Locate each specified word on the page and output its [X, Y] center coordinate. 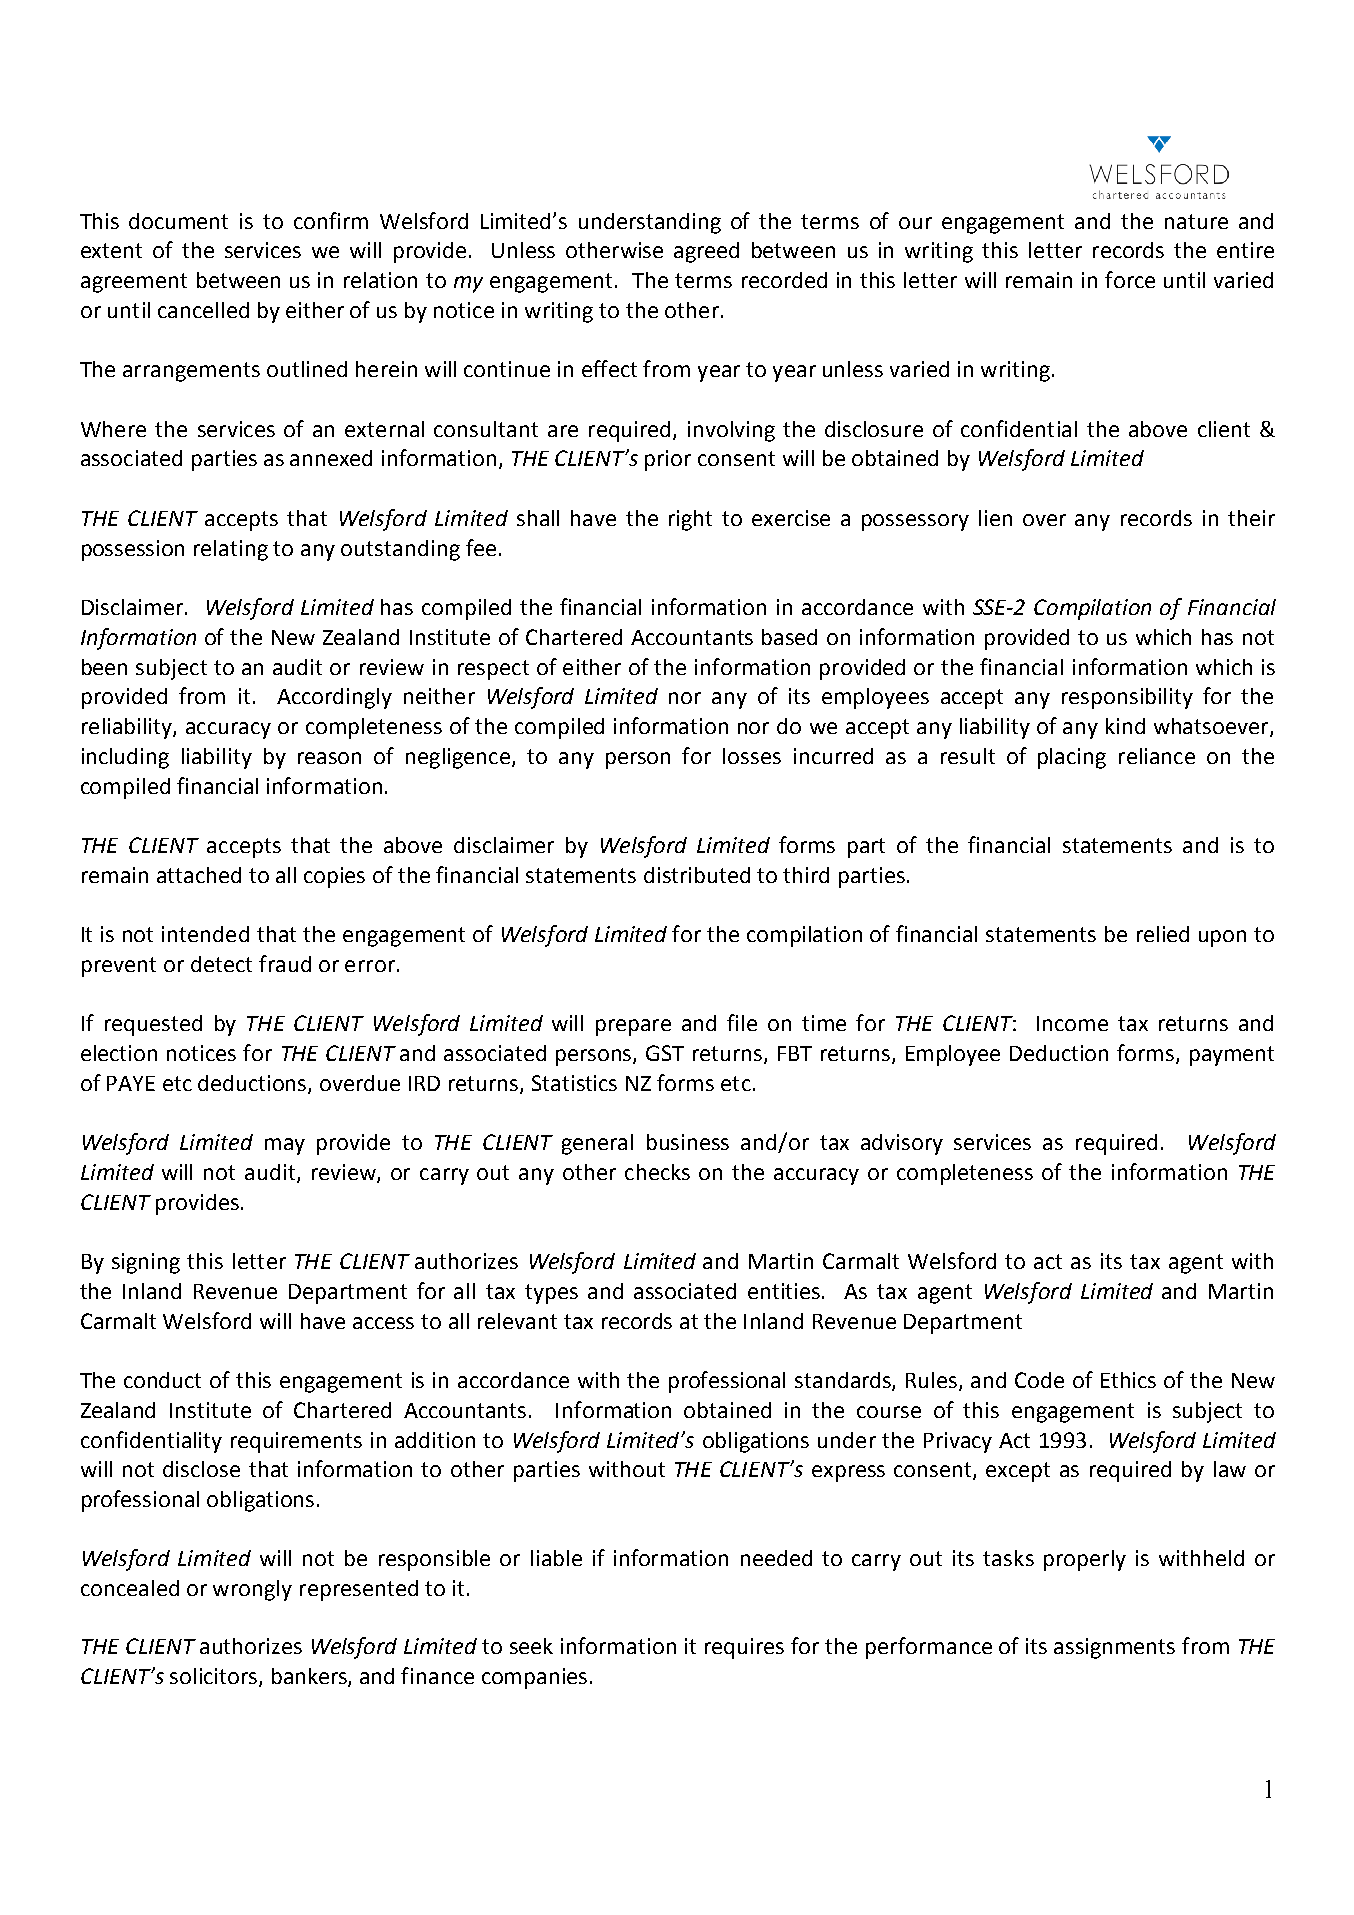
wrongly [252, 1590]
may [285, 1146]
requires [744, 1648]
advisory [902, 1144]
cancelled [203, 310]
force [1130, 279]
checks [657, 1172]
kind [1125, 726]
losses [752, 756]
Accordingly [334, 698]
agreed [706, 252]
